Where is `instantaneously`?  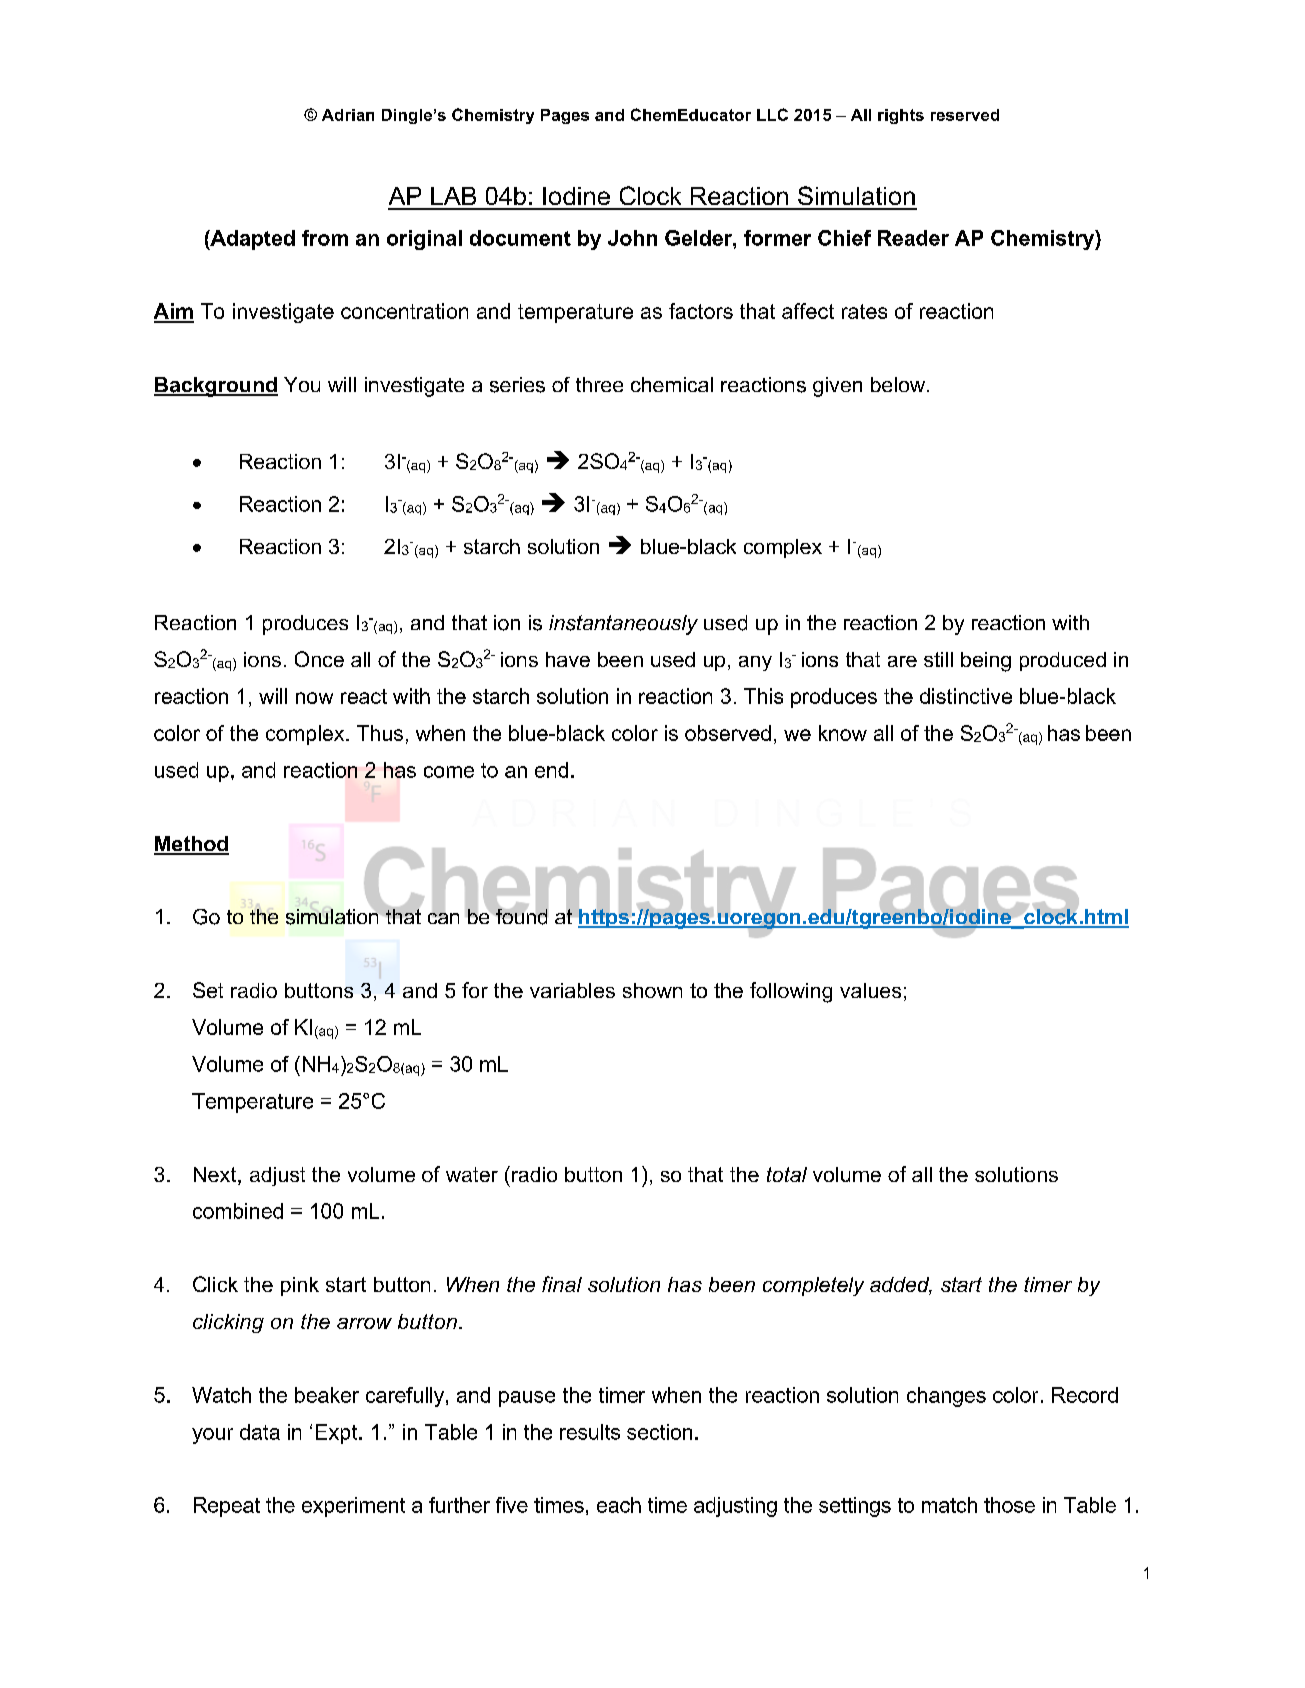
instantaneously is located at coordinates (623, 625).
